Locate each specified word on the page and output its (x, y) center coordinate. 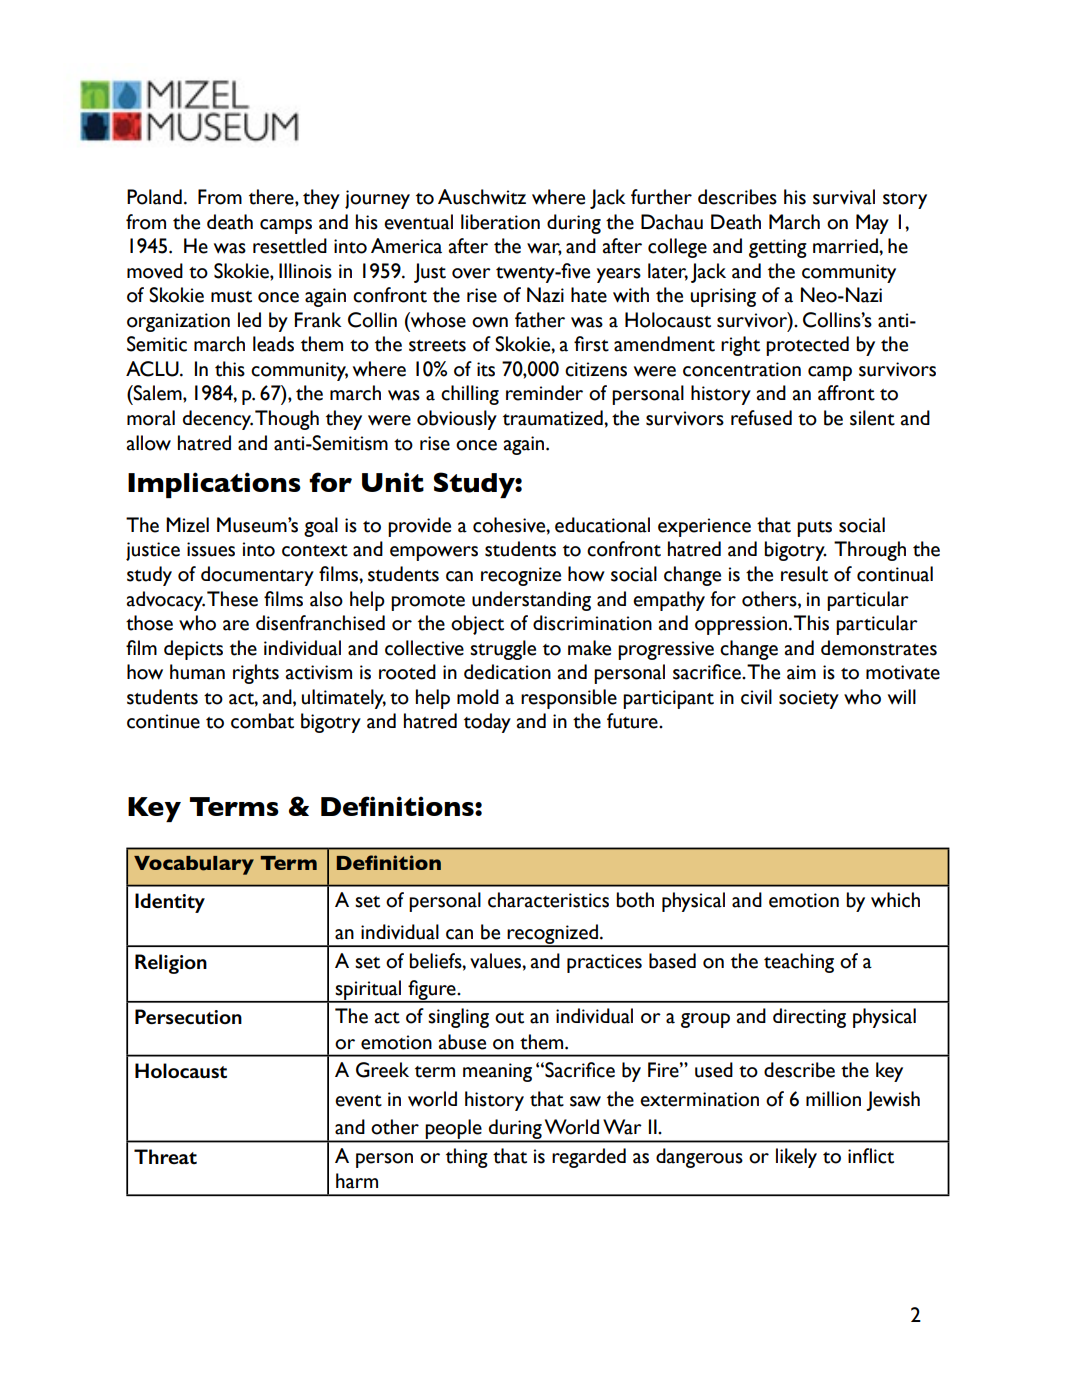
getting (778, 248)
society (809, 699)
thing (467, 1158)
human (197, 672)
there (272, 197)
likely (796, 1158)
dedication (507, 672)
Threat (165, 1156)
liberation (500, 222)
